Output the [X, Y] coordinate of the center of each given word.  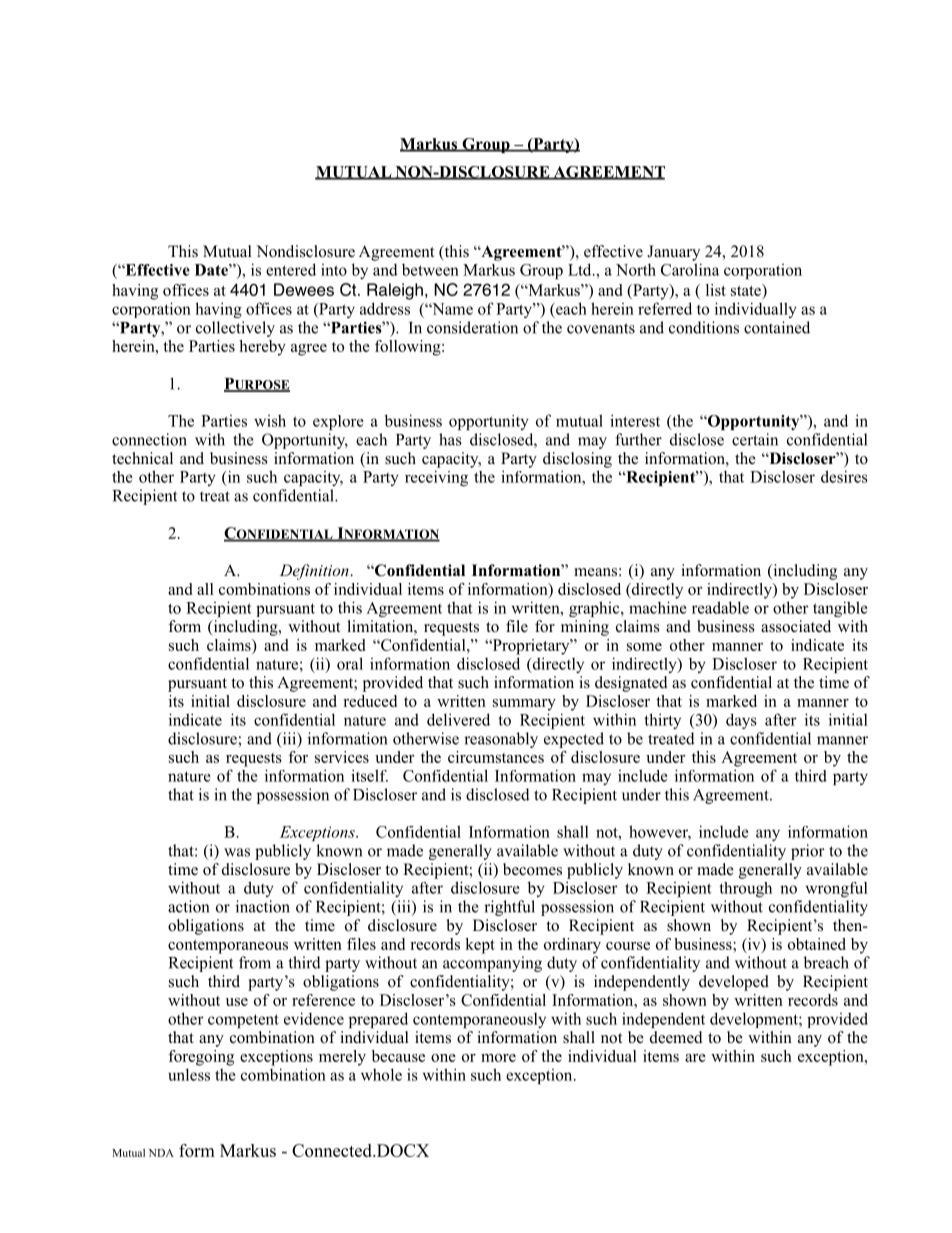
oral [350, 663]
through [745, 889]
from [255, 962]
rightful [509, 908]
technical [142, 458]
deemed [676, 1037]
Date [212, 270]
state [747, 290]
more [498, 1058]
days [741, 721]
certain [755, 439]
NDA [161, 1153]
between [430, 270]
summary [524, 705]
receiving [436, 478]
